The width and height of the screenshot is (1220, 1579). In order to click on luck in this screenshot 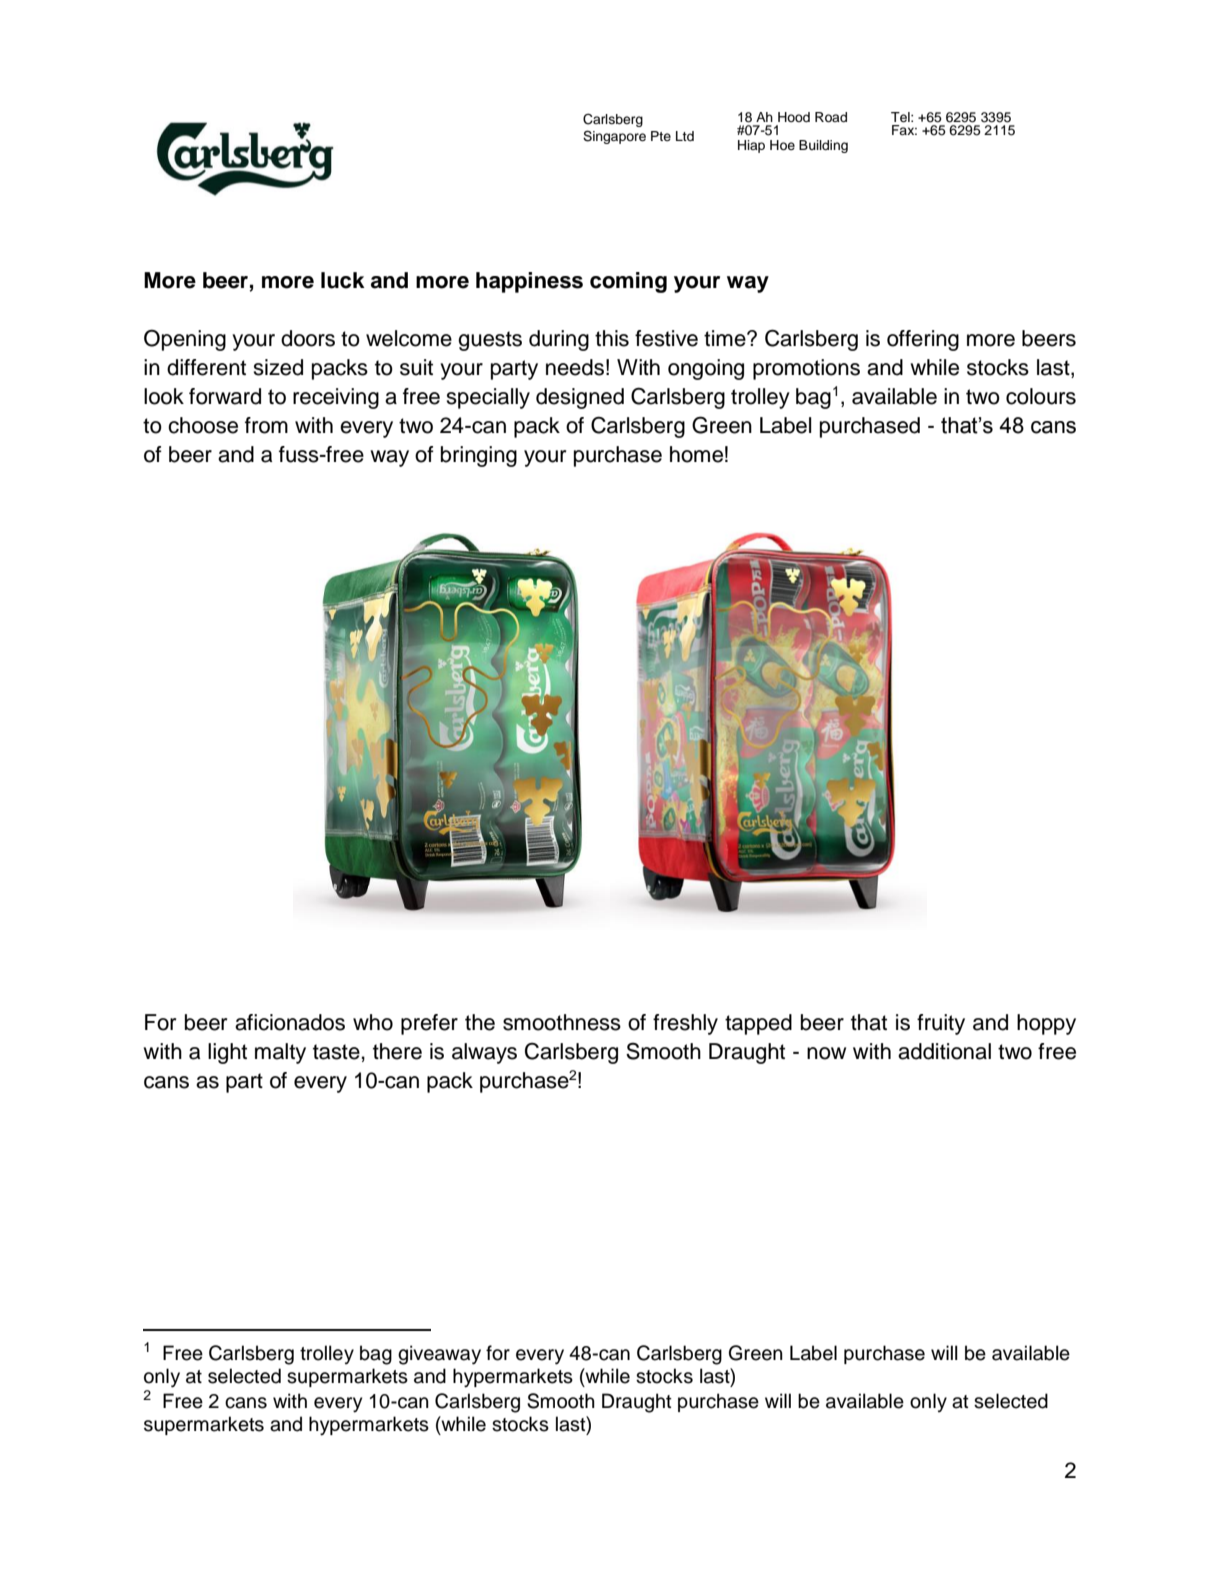, I will do `click(343, 280)`.
